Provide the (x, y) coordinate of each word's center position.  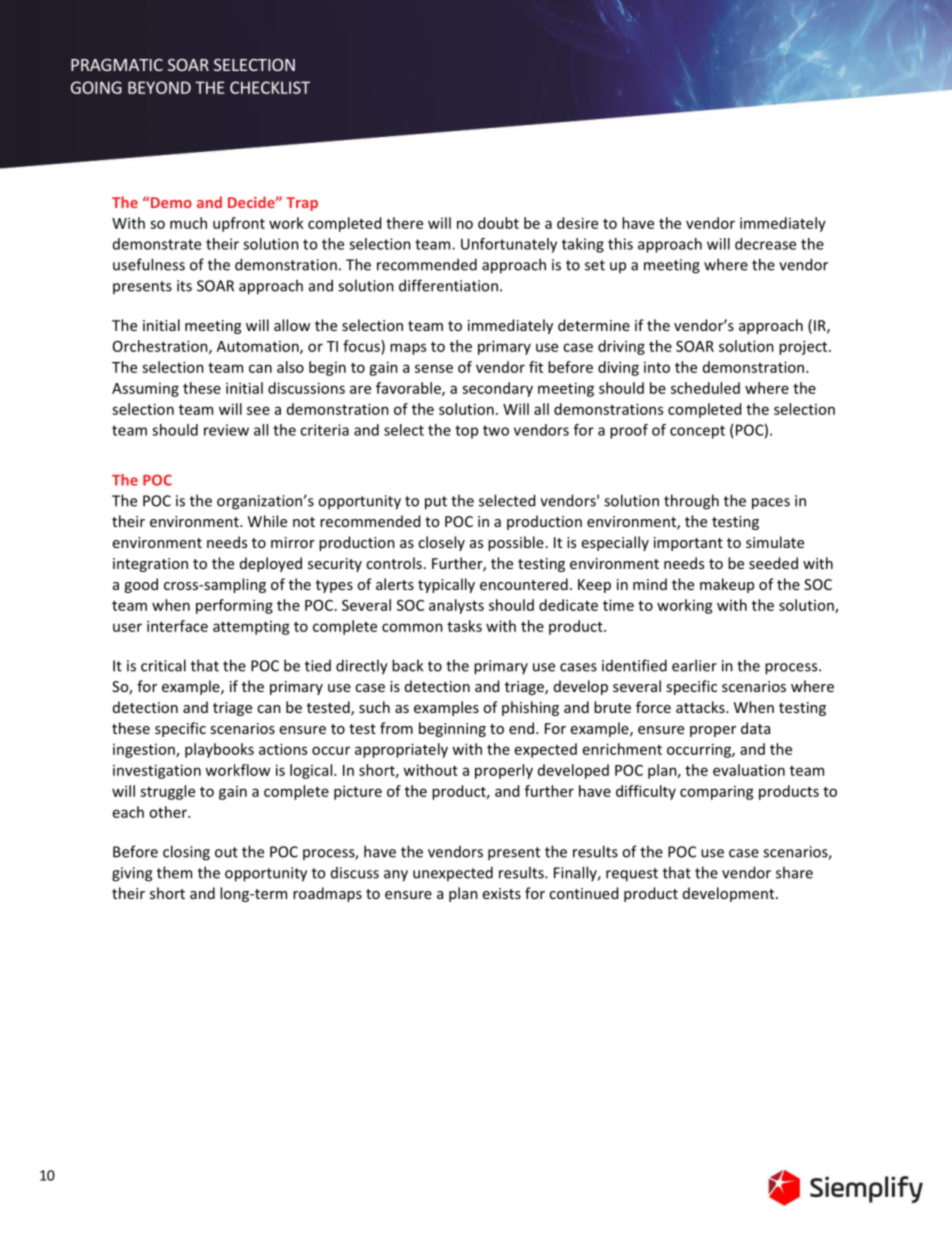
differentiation (448, 285)
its (184, 286)
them (174, 872)
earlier (694, 665)
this (620, 244)
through (691, 502)
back (407, 665)
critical (163, 665)
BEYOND (159, 87)
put (436, 503)
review (226, 430)
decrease (765, 244)
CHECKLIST (270, 87)
